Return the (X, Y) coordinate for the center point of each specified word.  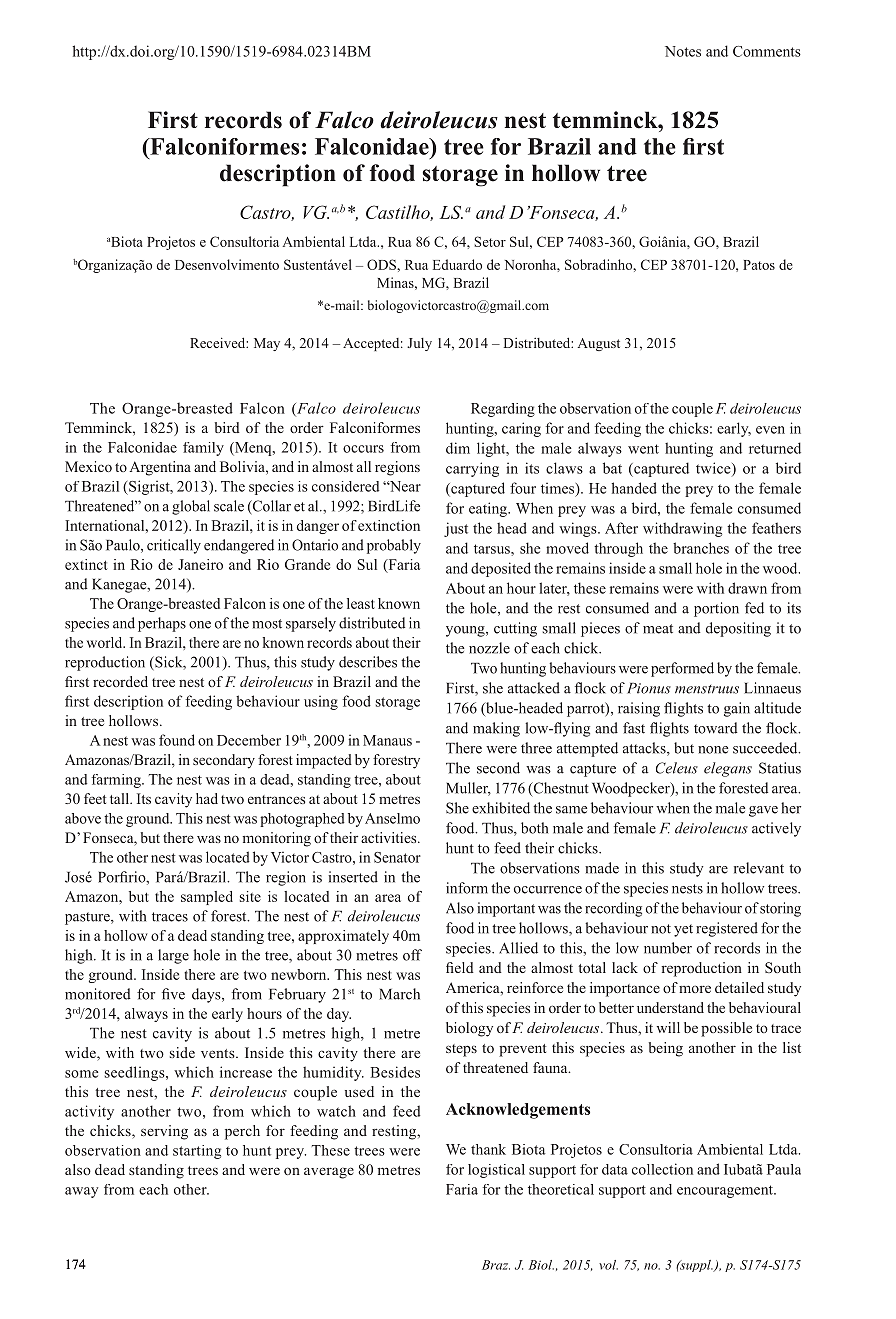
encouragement (726, 1191)
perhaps (162, 624)
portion (716, 609)
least (361, 603)
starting (197, 1152)
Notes (683, 51)
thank (488, 1149)
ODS (382, 264)
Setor (490, 241)
